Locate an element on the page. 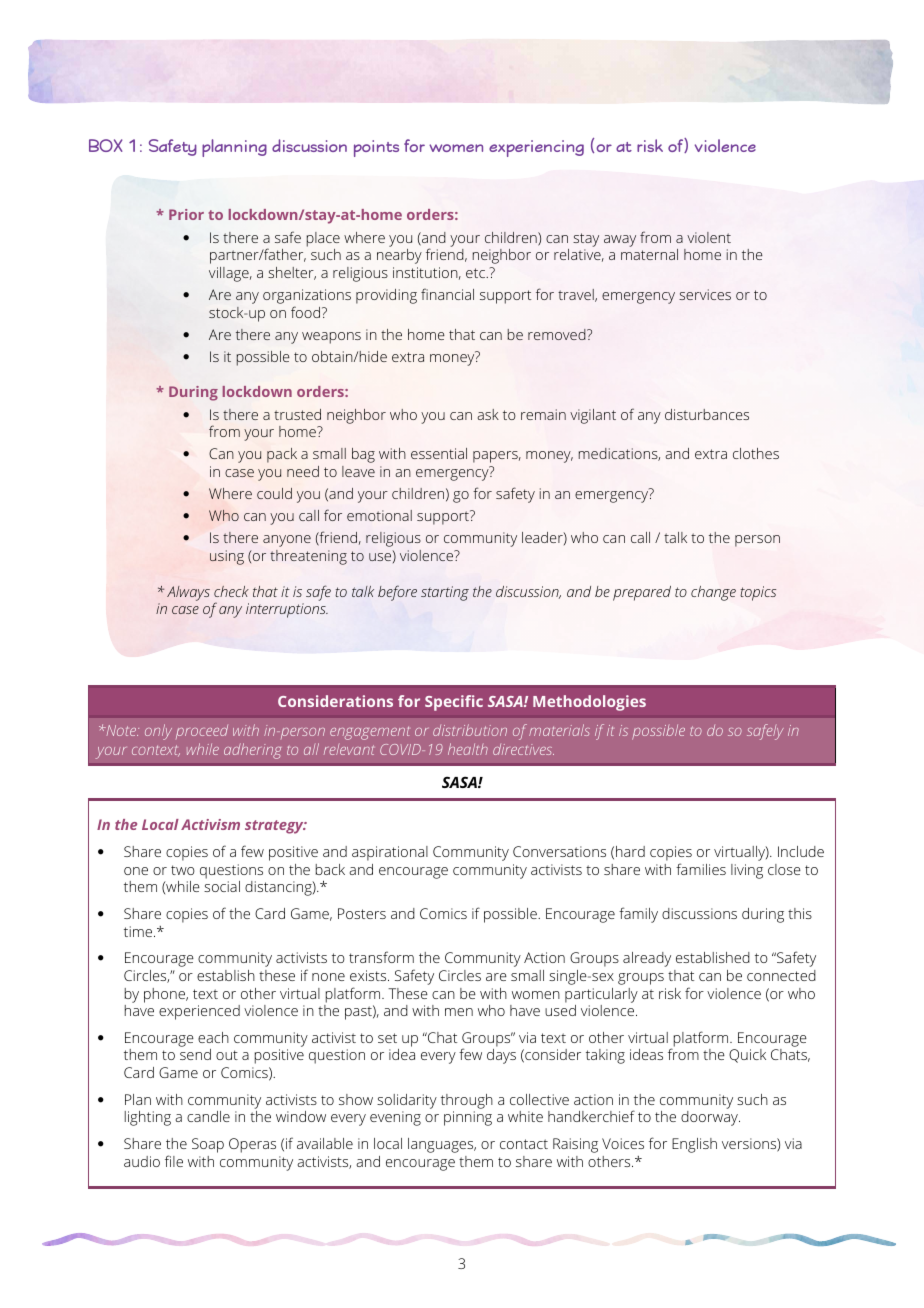 This image has width=924, height=1308. Prior is located at coordinates (186, 214).
